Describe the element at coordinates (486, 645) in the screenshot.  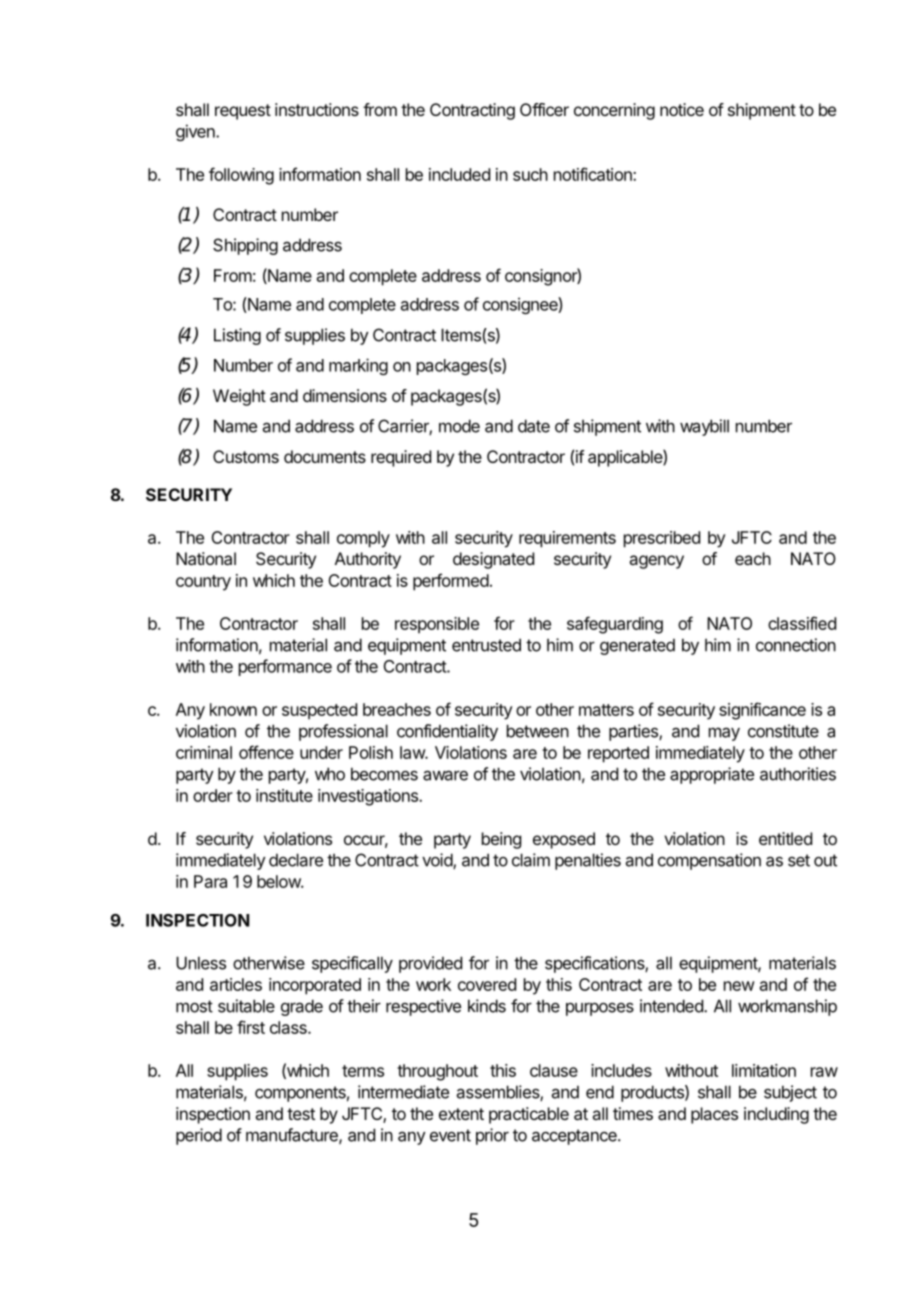
I see `entrusted` at that location.
